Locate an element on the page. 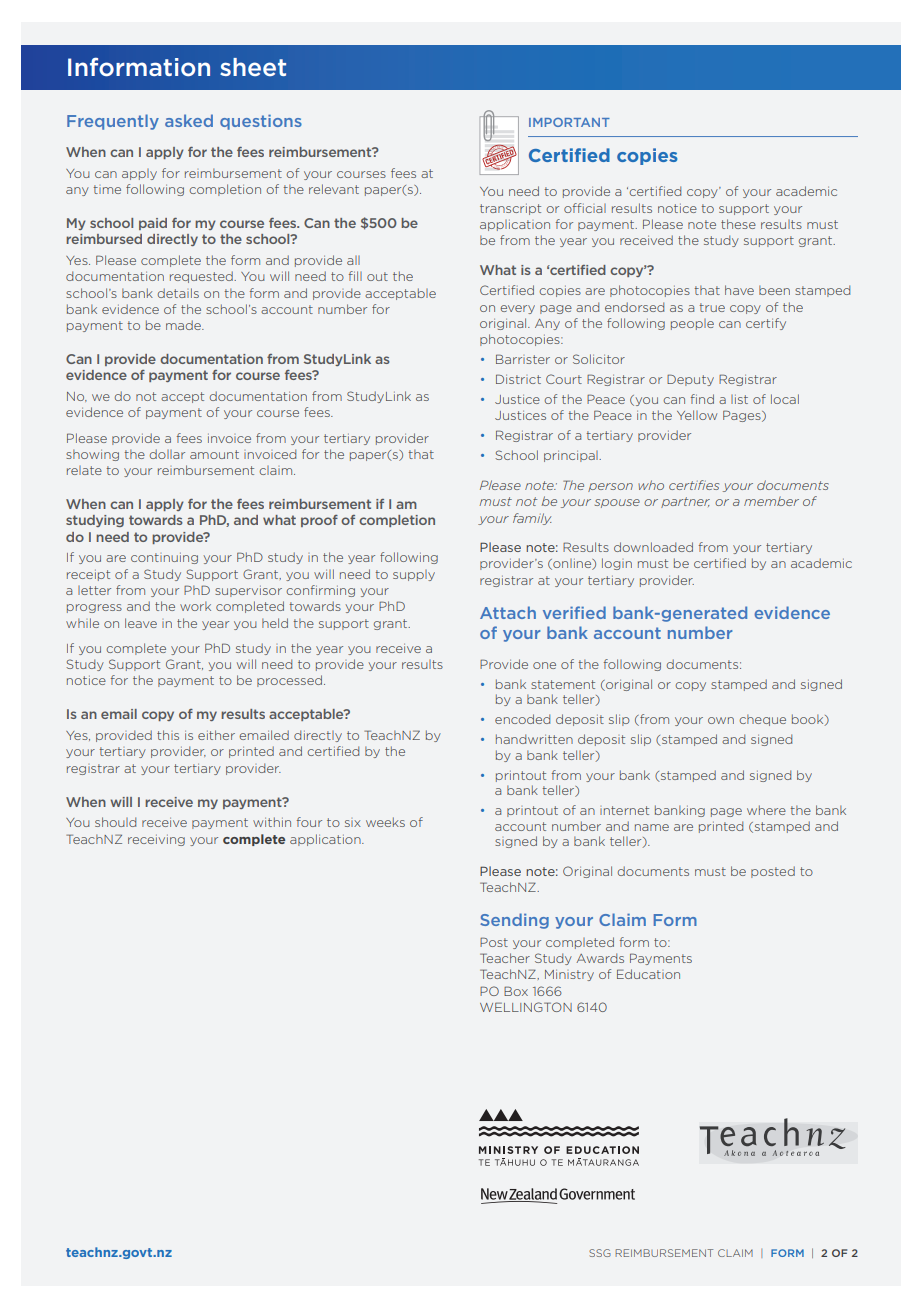 The image size is (924, 1308). dollar is located at coordinates (167, 454).
